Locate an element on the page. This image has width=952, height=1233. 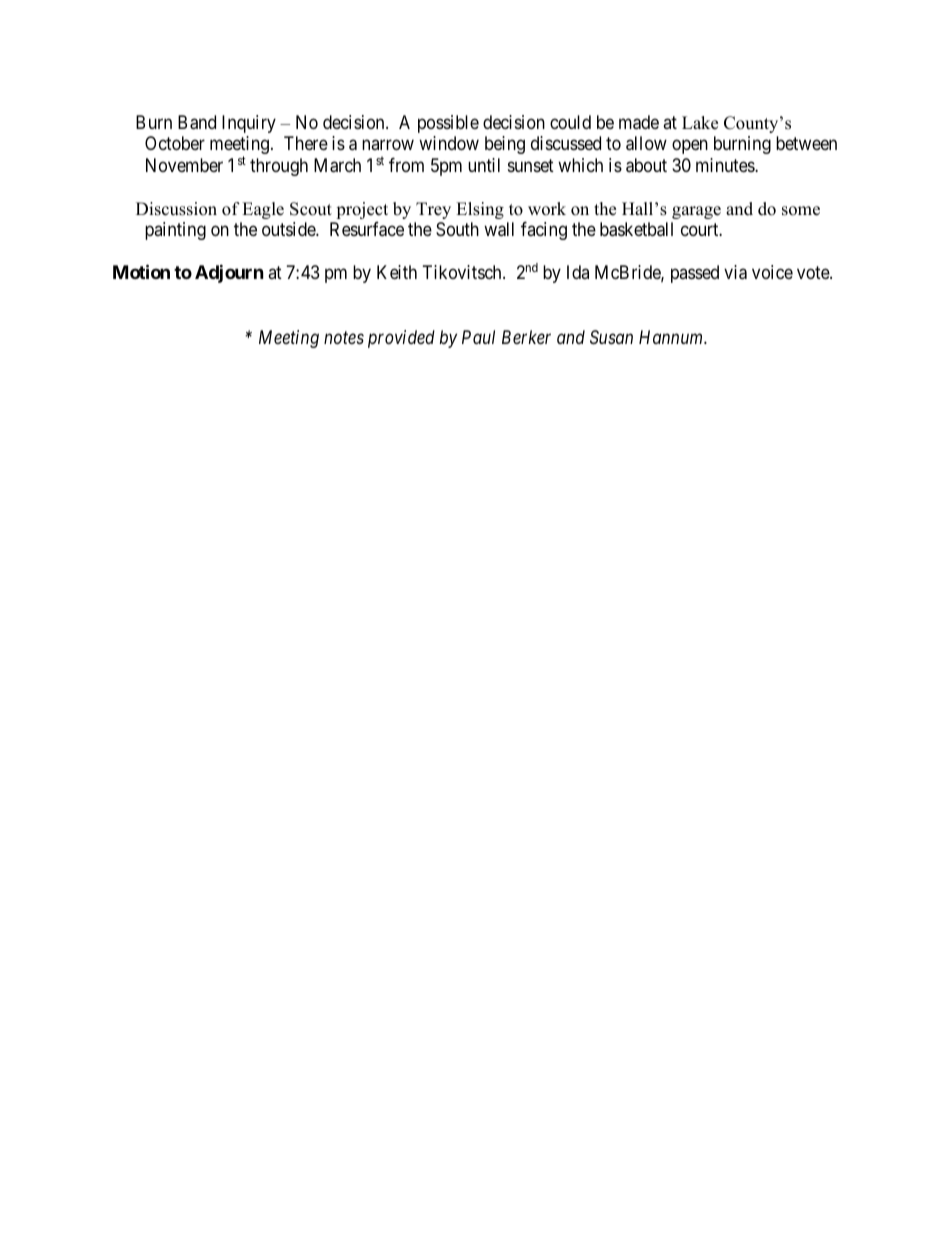
Motion is located at coordinates (141, 272).
